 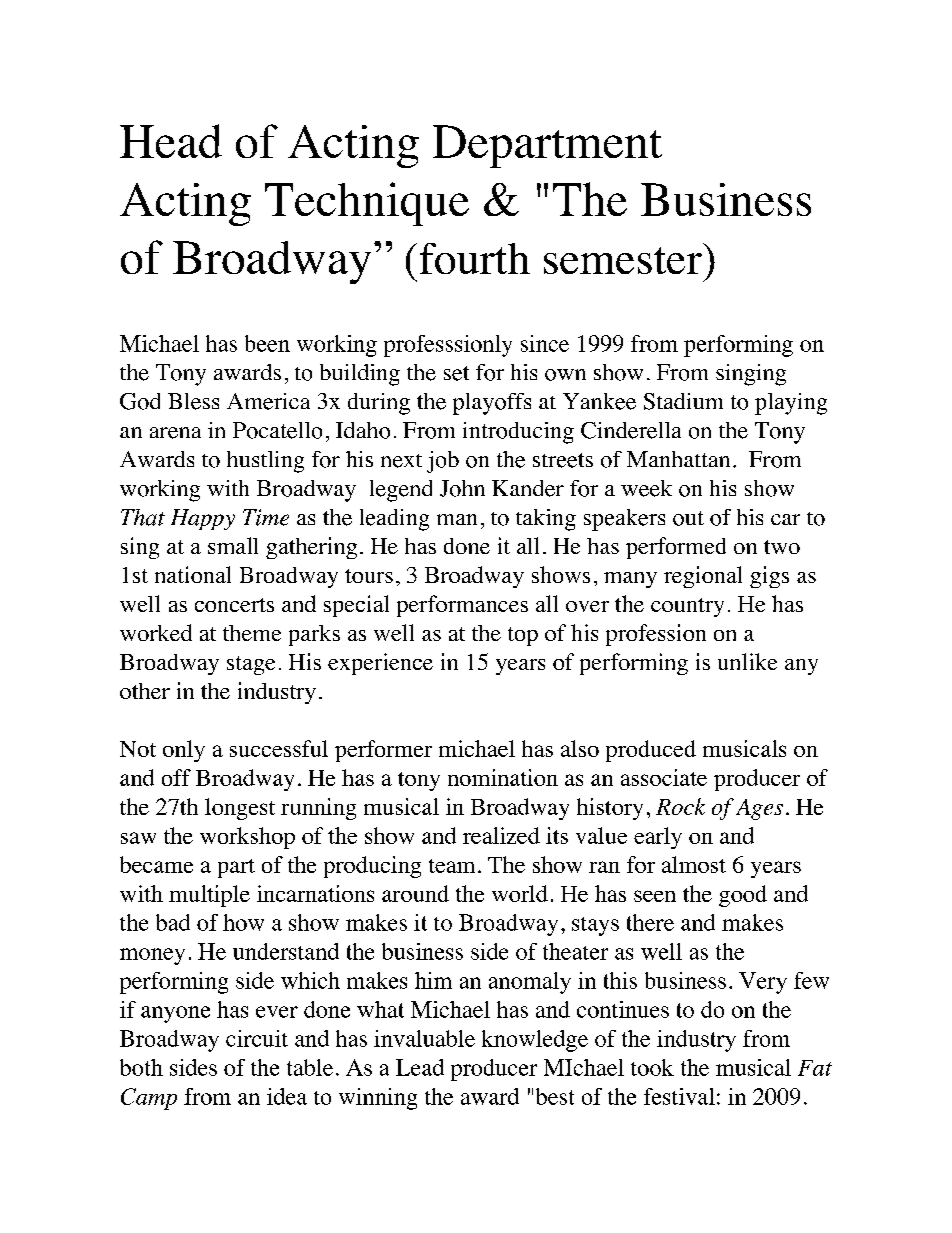 What do you see at coordinates (424, 1038) in the page?
I see `invaluable` at bounding box center [424, 1038].
